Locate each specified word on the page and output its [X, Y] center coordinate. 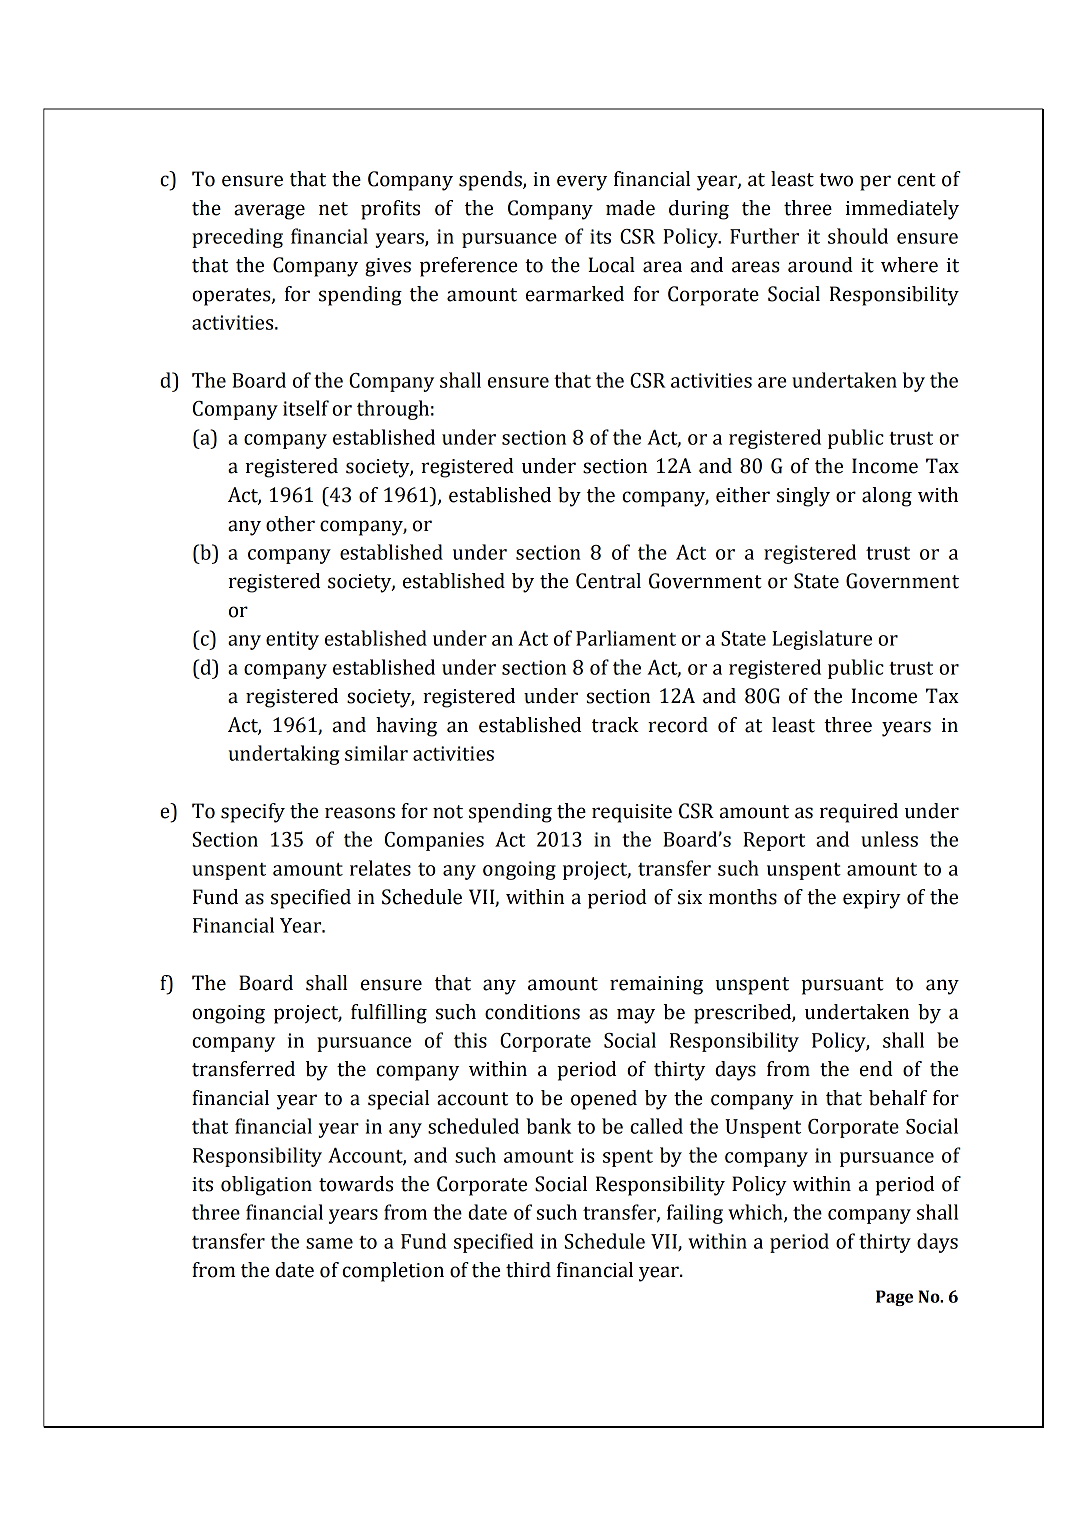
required [859, 813]
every [582, 183]
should [858, 236]
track [615, 725]
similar [376, 753]
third [528, 1270]
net [333, 209]
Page [894, 1298]
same [329, 1243]
